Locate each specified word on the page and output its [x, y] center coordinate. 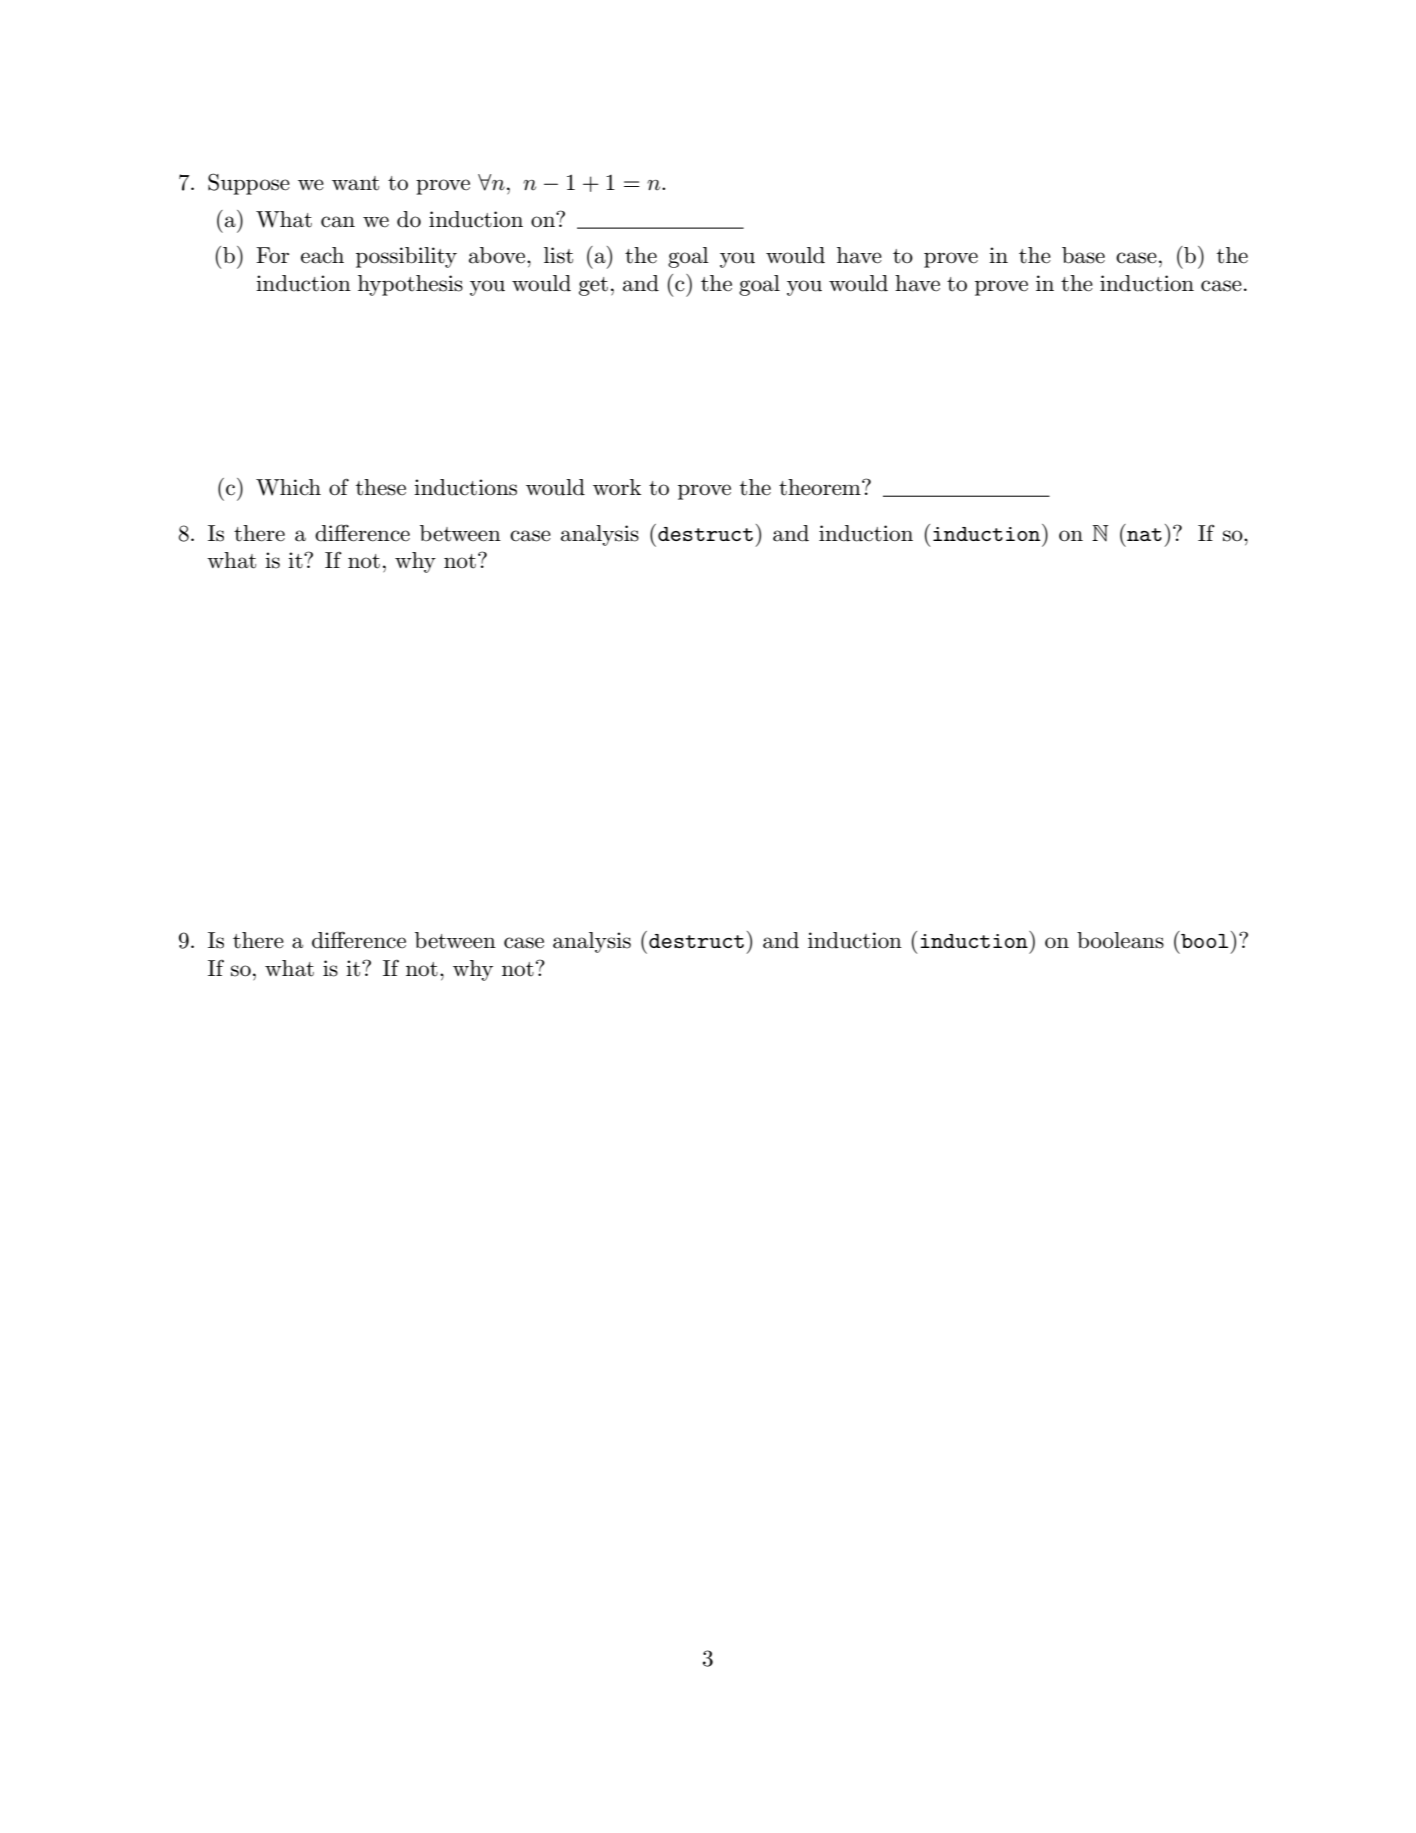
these [381, 487]
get [593, 286]
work [617, 487]
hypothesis [410, 285]
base [1083, 255]
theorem [821, 487]
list [558, 255]
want [355, 183]
